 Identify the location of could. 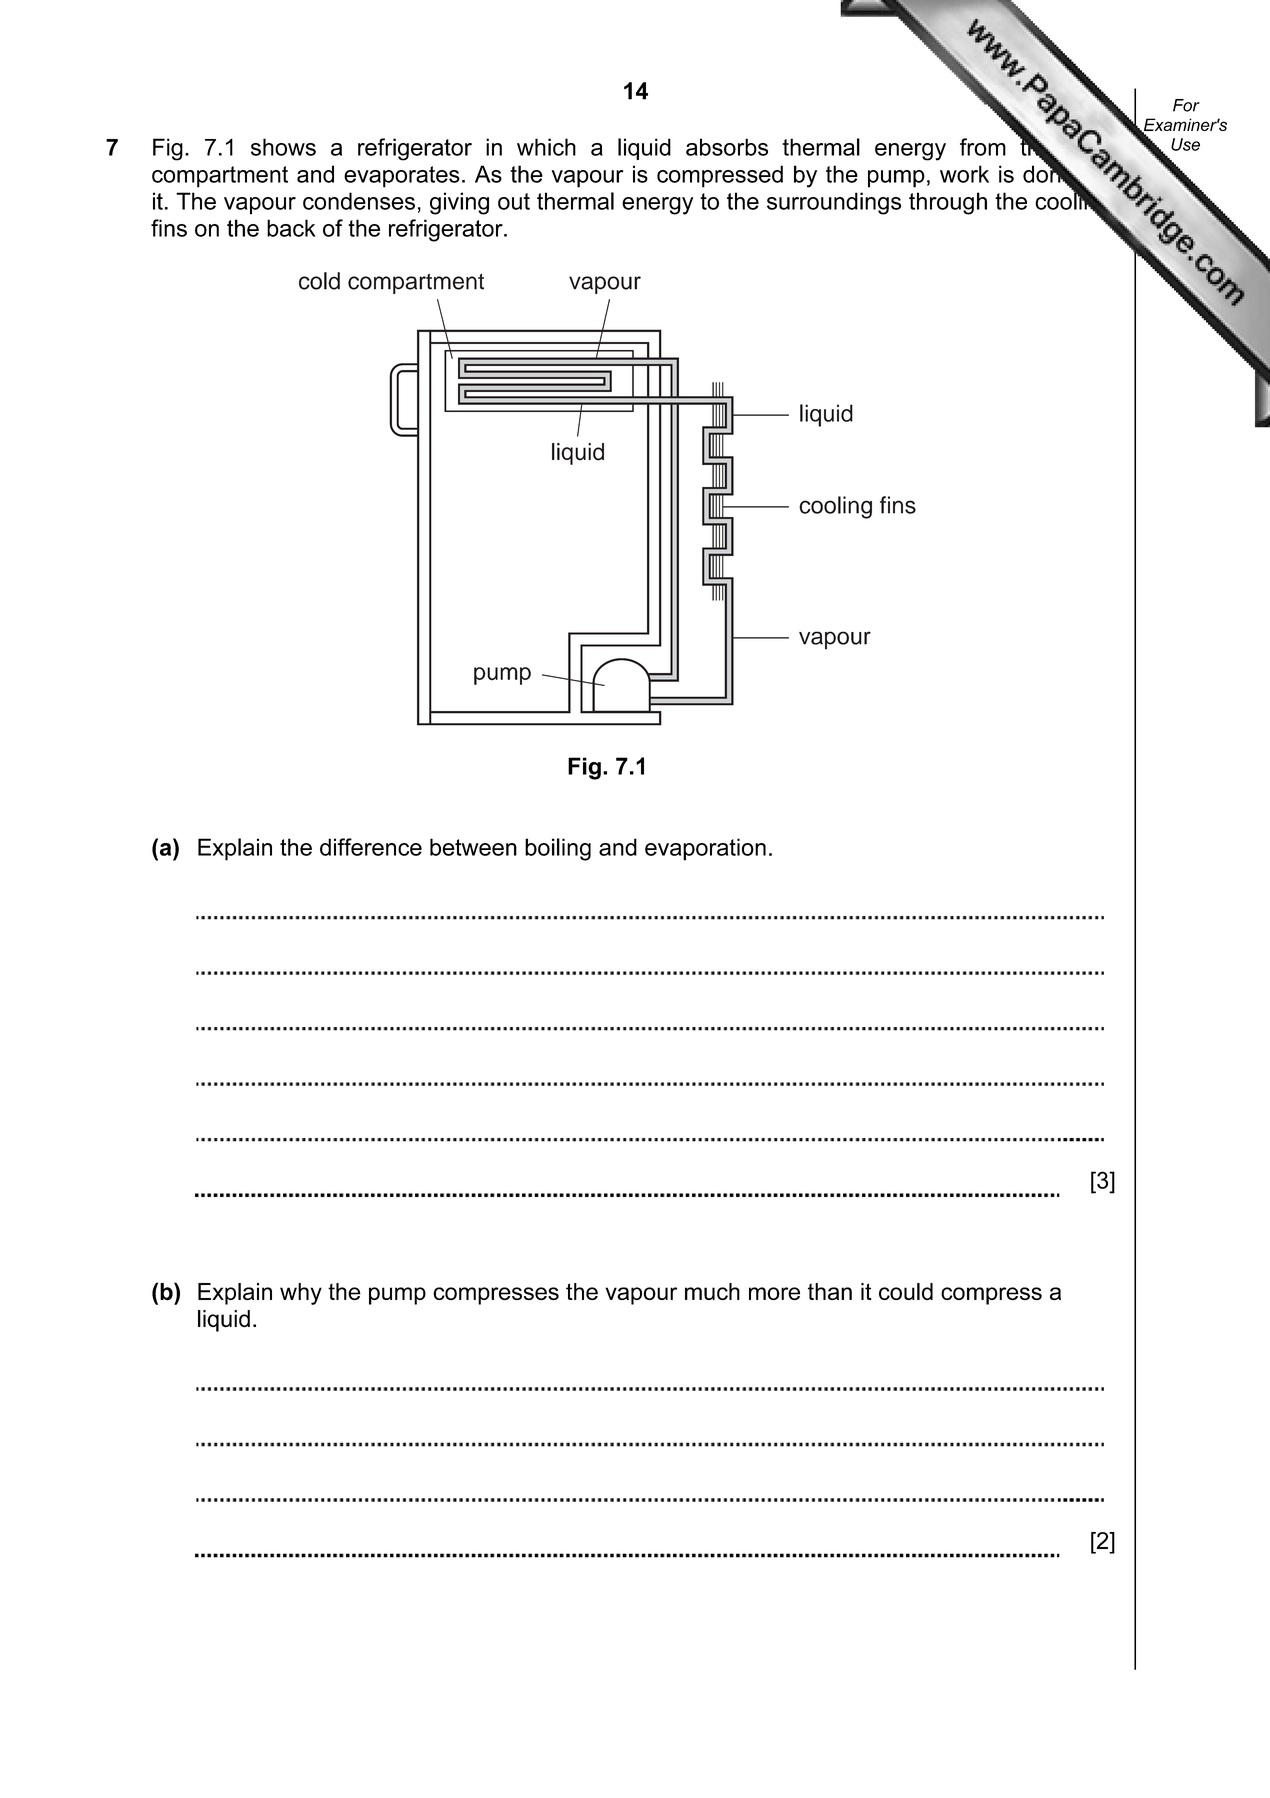
(906, 1291).
